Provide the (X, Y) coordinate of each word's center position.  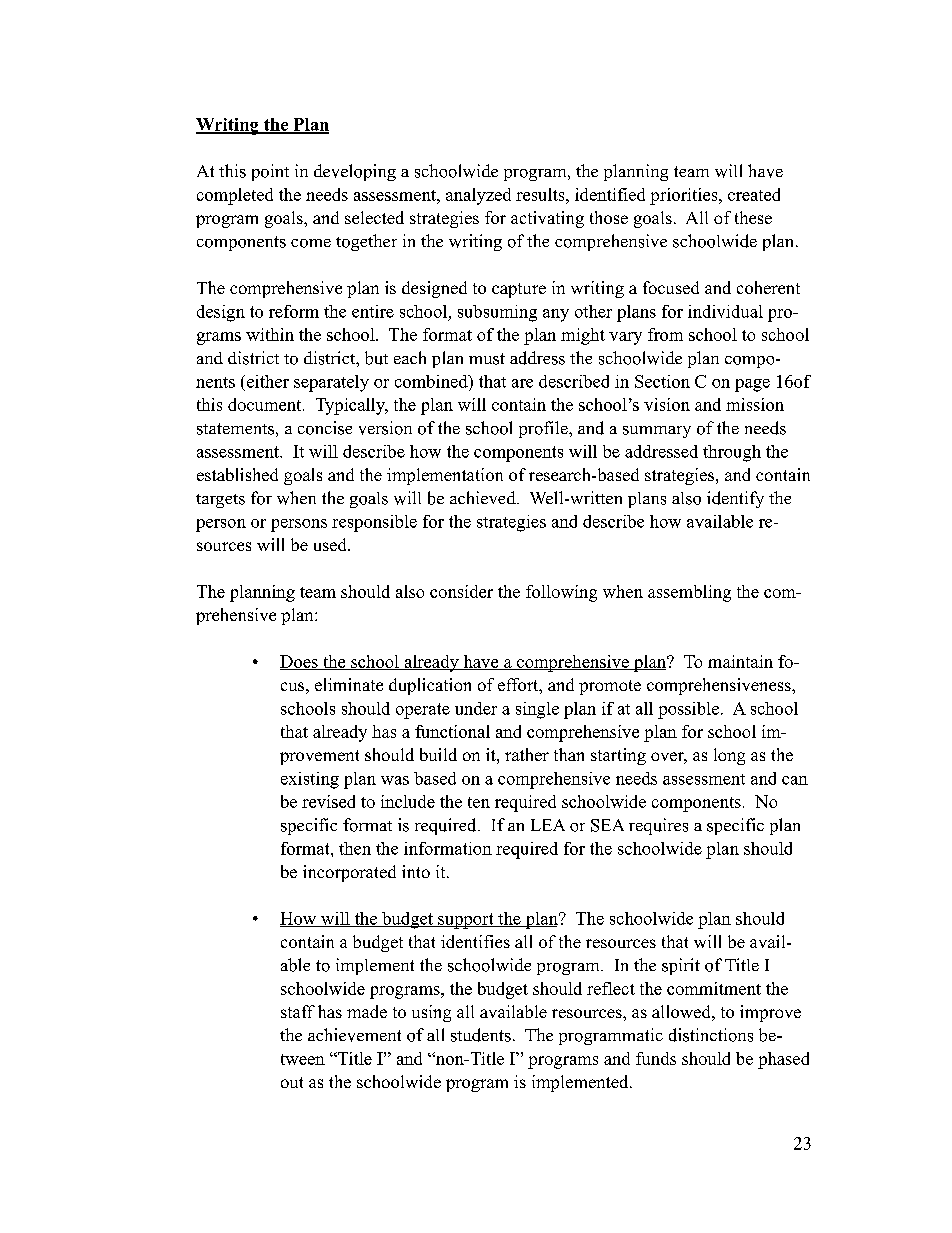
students (481, 1035)
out (292, 1082)
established (237, 474)
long (729, 756)
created (754, 194)
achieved (484, 497)
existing (310, 780)
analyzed (478, 196)
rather (527, 754)
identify (735, 499)
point (270, 172)
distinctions (711, 1035)
